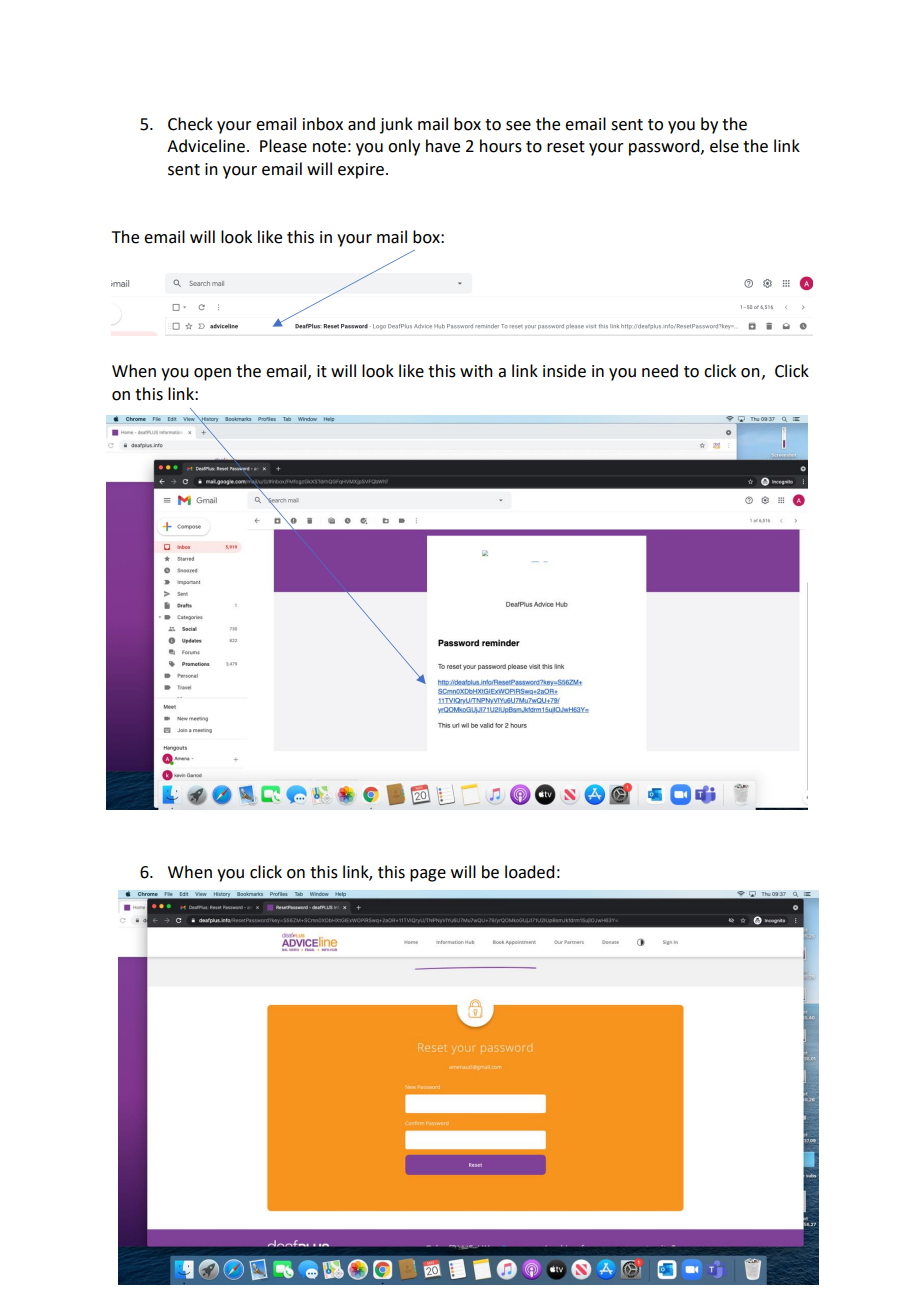 The width and height of the screenshot is (924, 1308). I want to click on reset, so click(566, 147).
